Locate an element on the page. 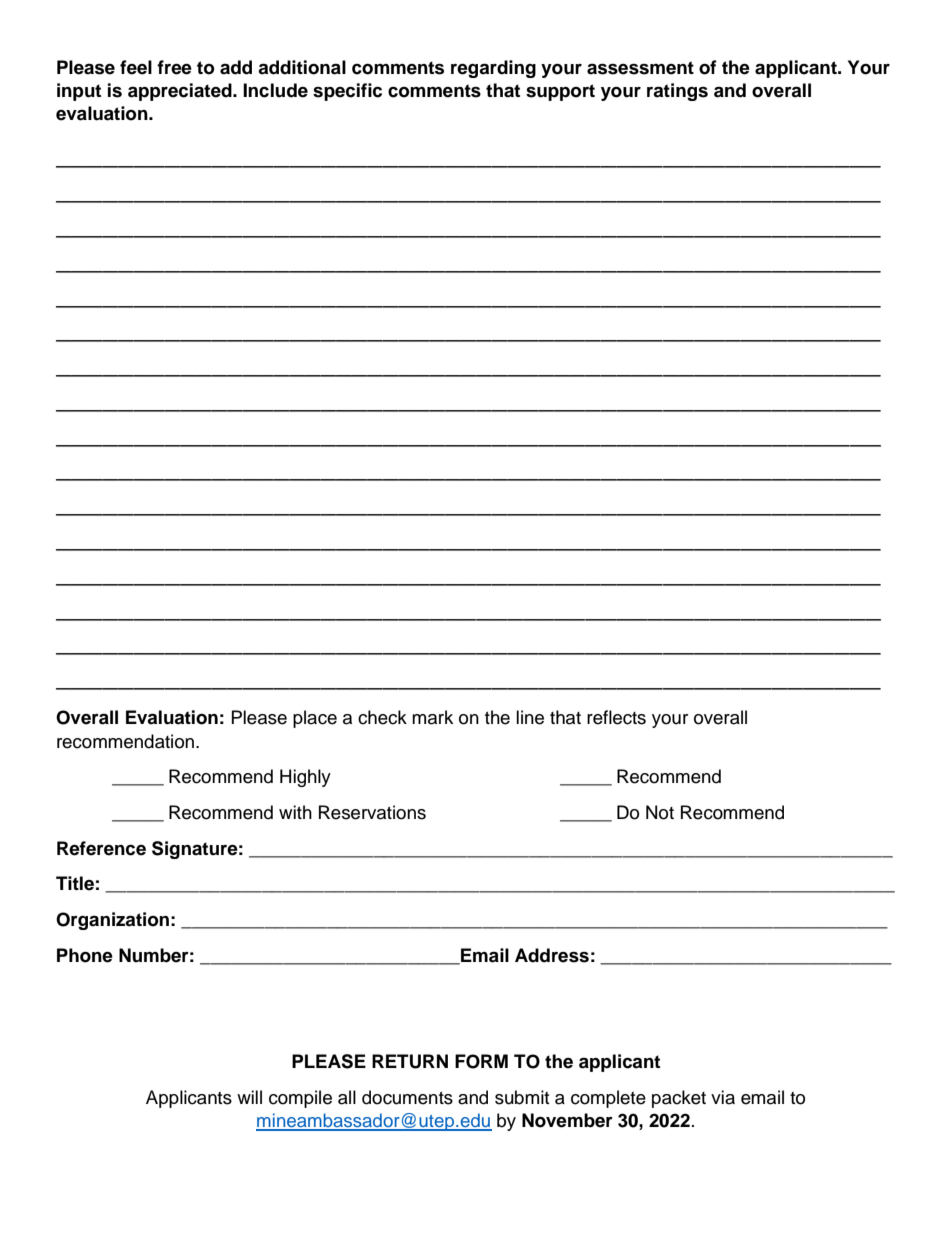  support is located at coordinates (560, 92).
